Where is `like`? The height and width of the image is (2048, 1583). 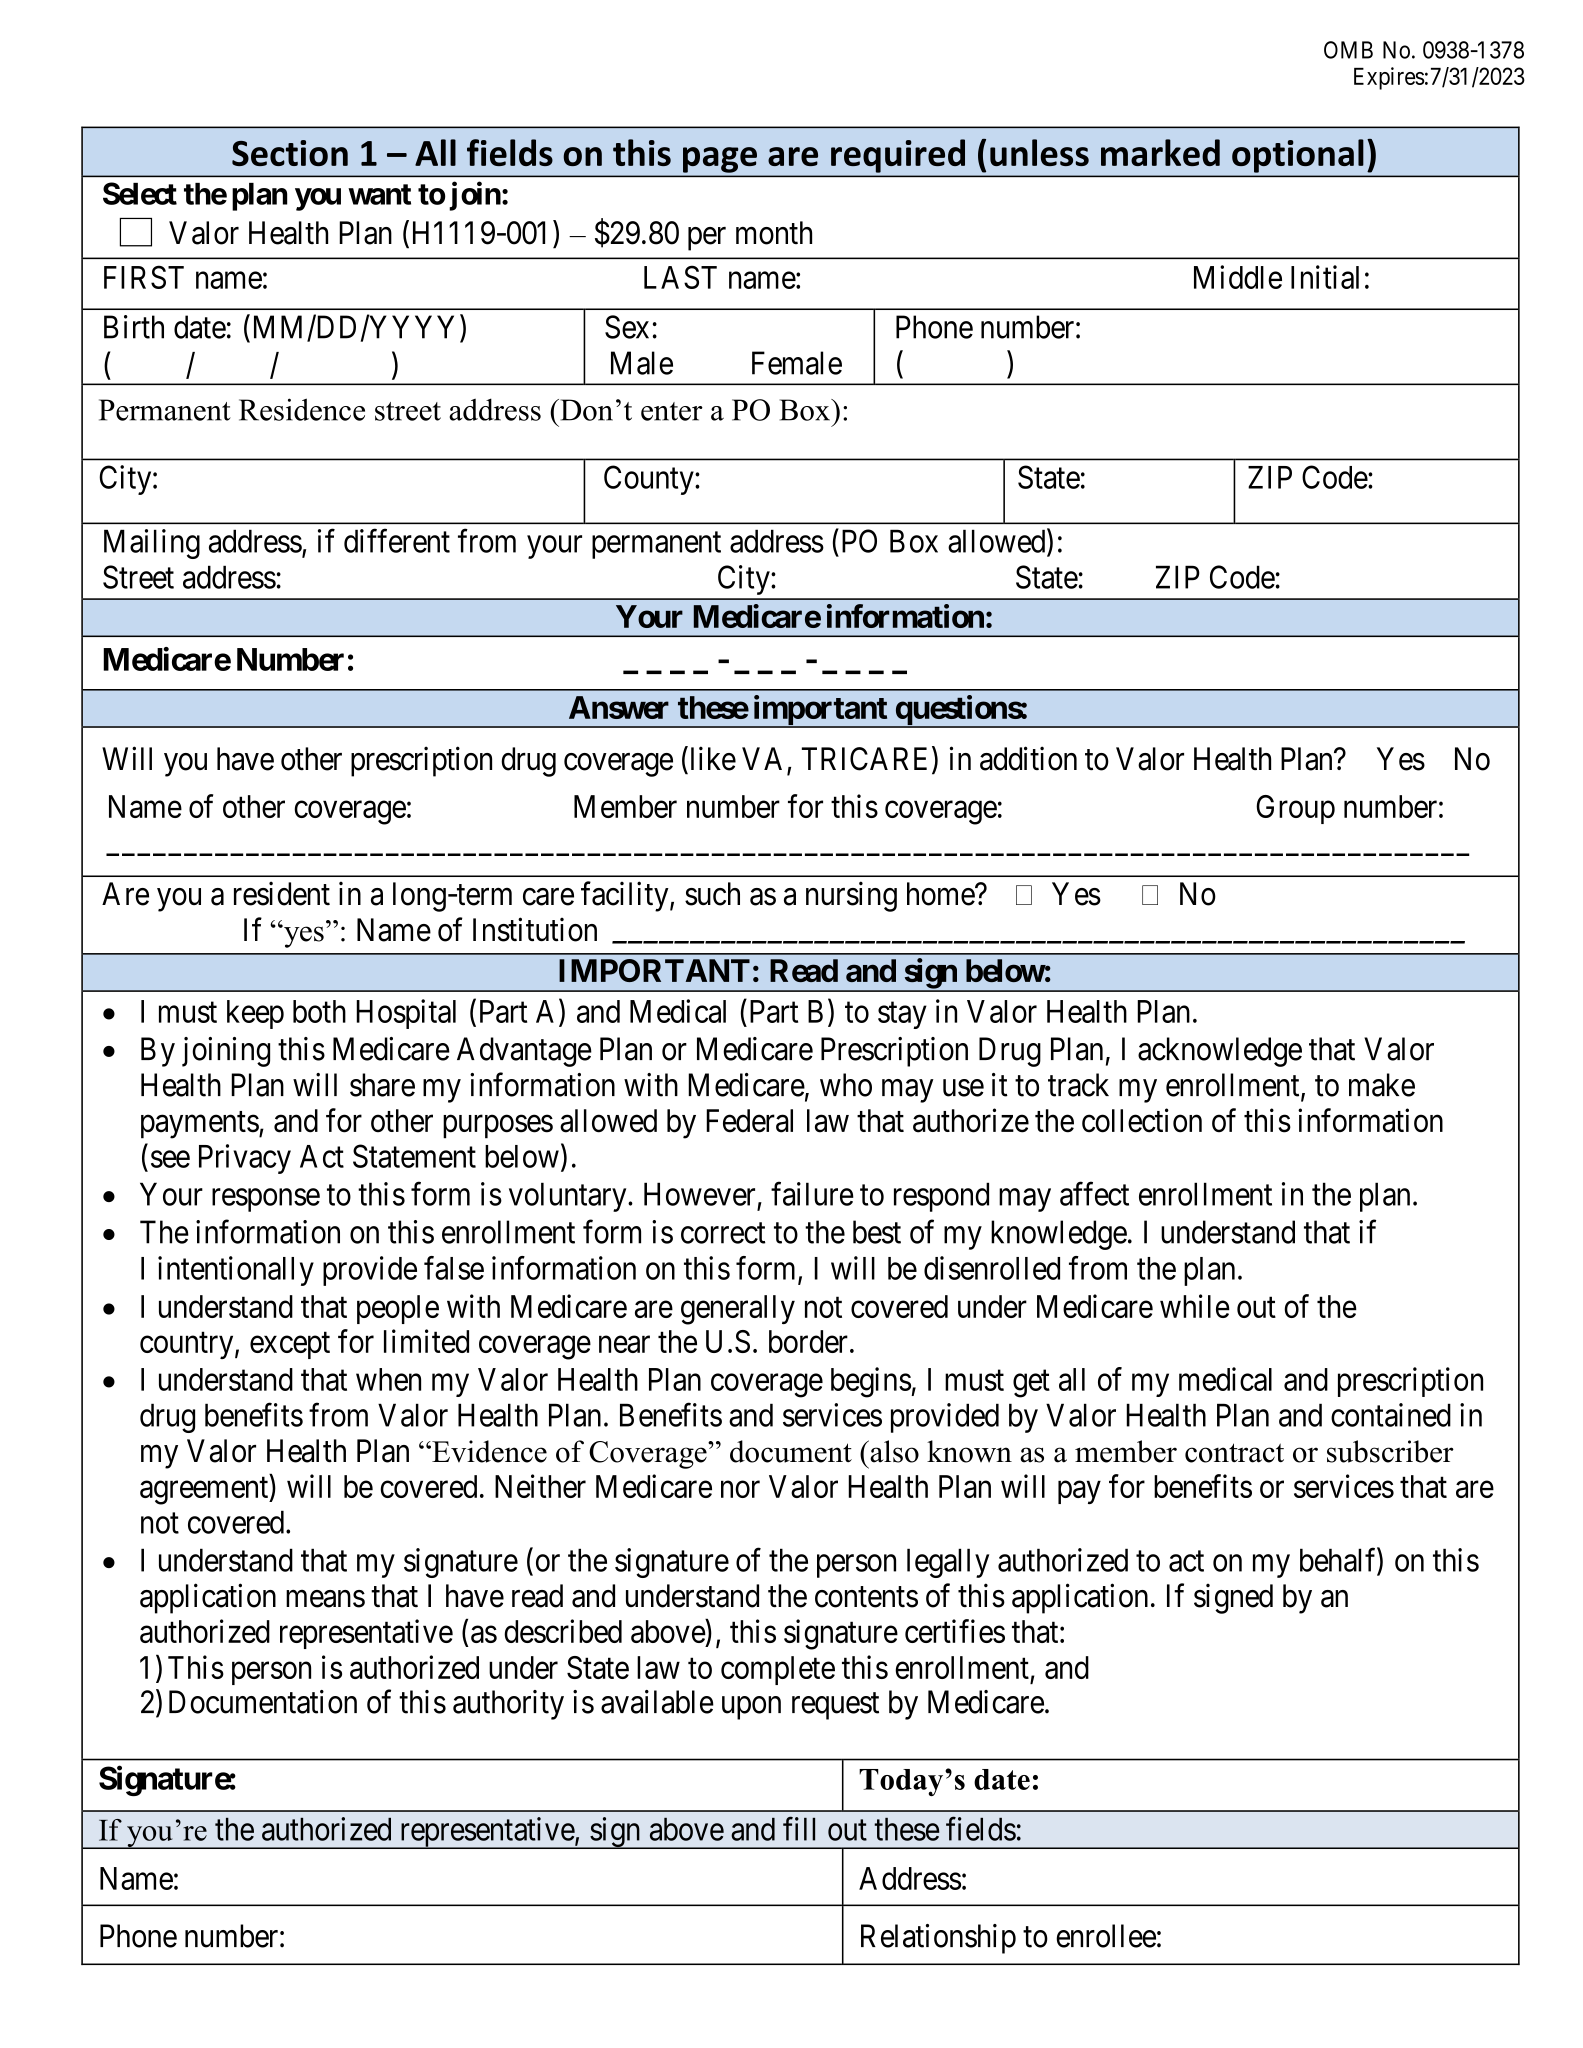 like is located at coordinates (711, 759).
